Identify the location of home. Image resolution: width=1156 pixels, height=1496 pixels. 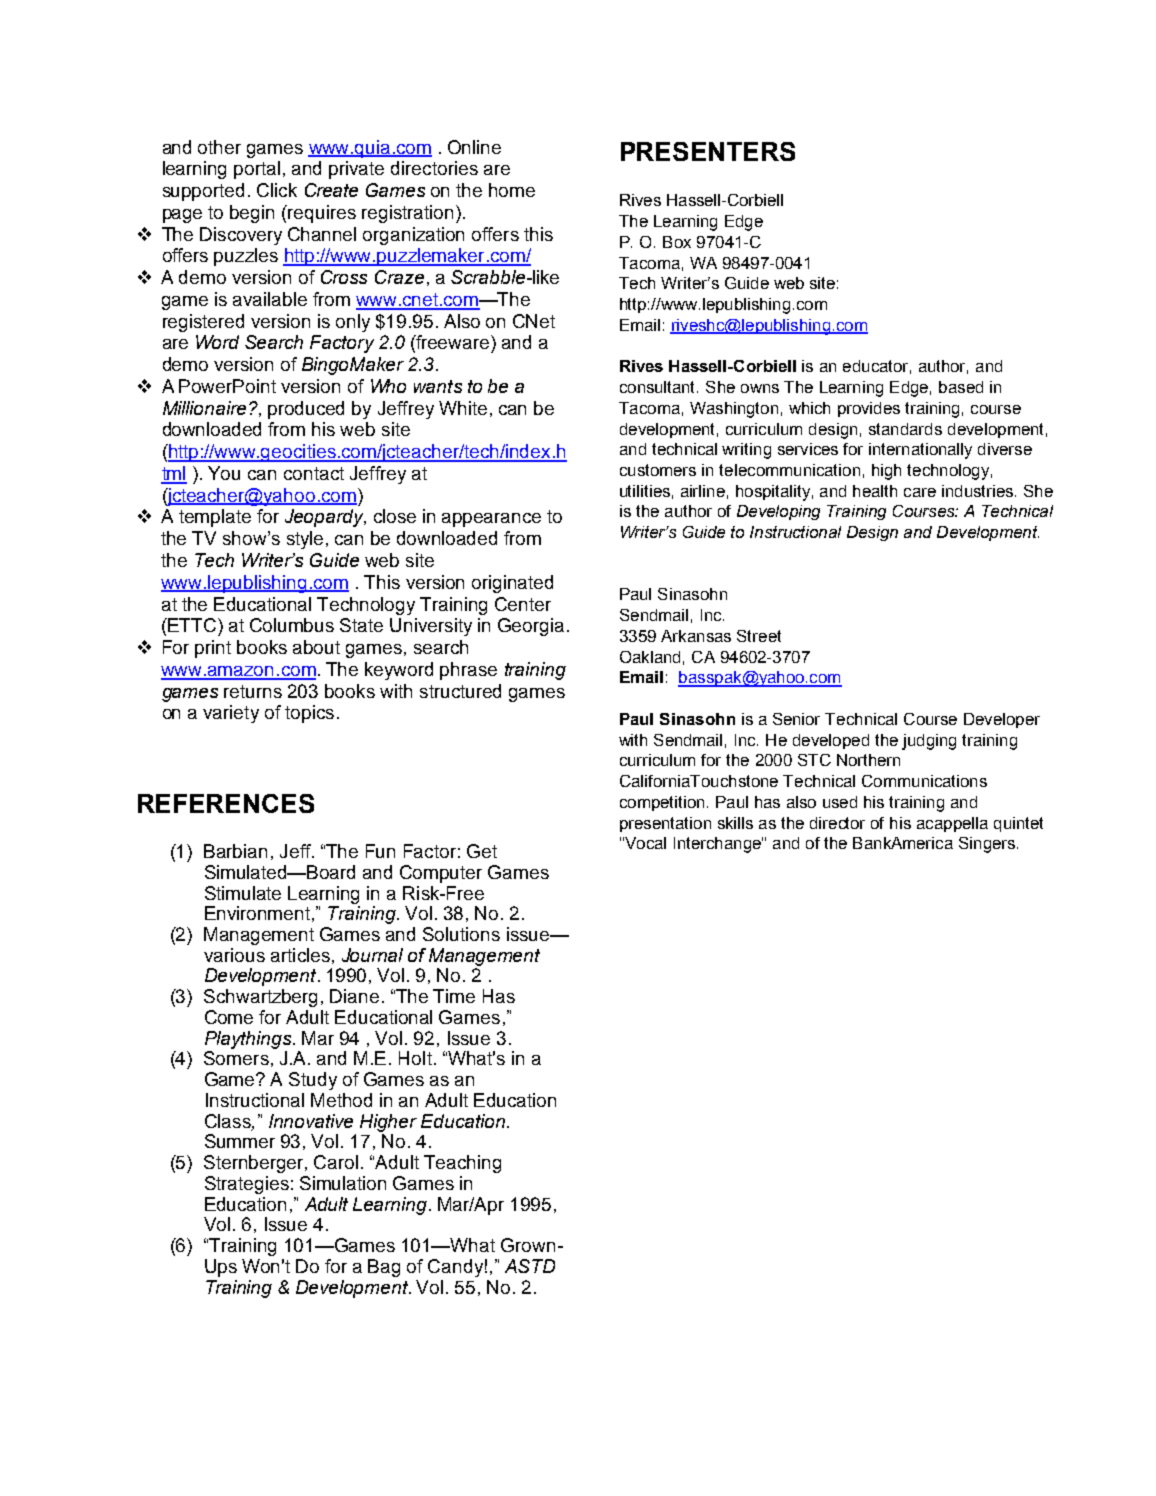
(512, 190).
